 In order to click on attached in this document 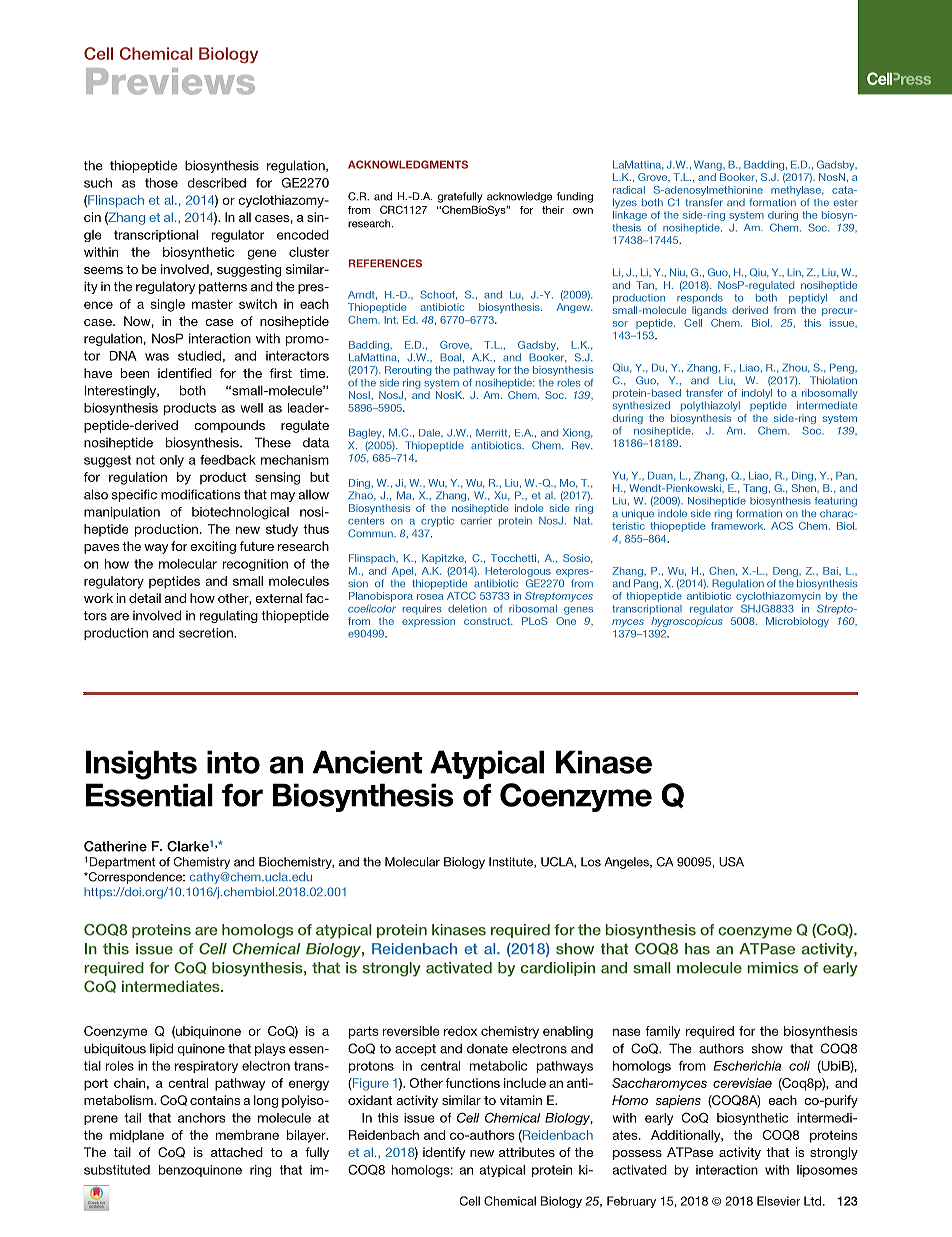, I will do `click(237, 1152)`.
